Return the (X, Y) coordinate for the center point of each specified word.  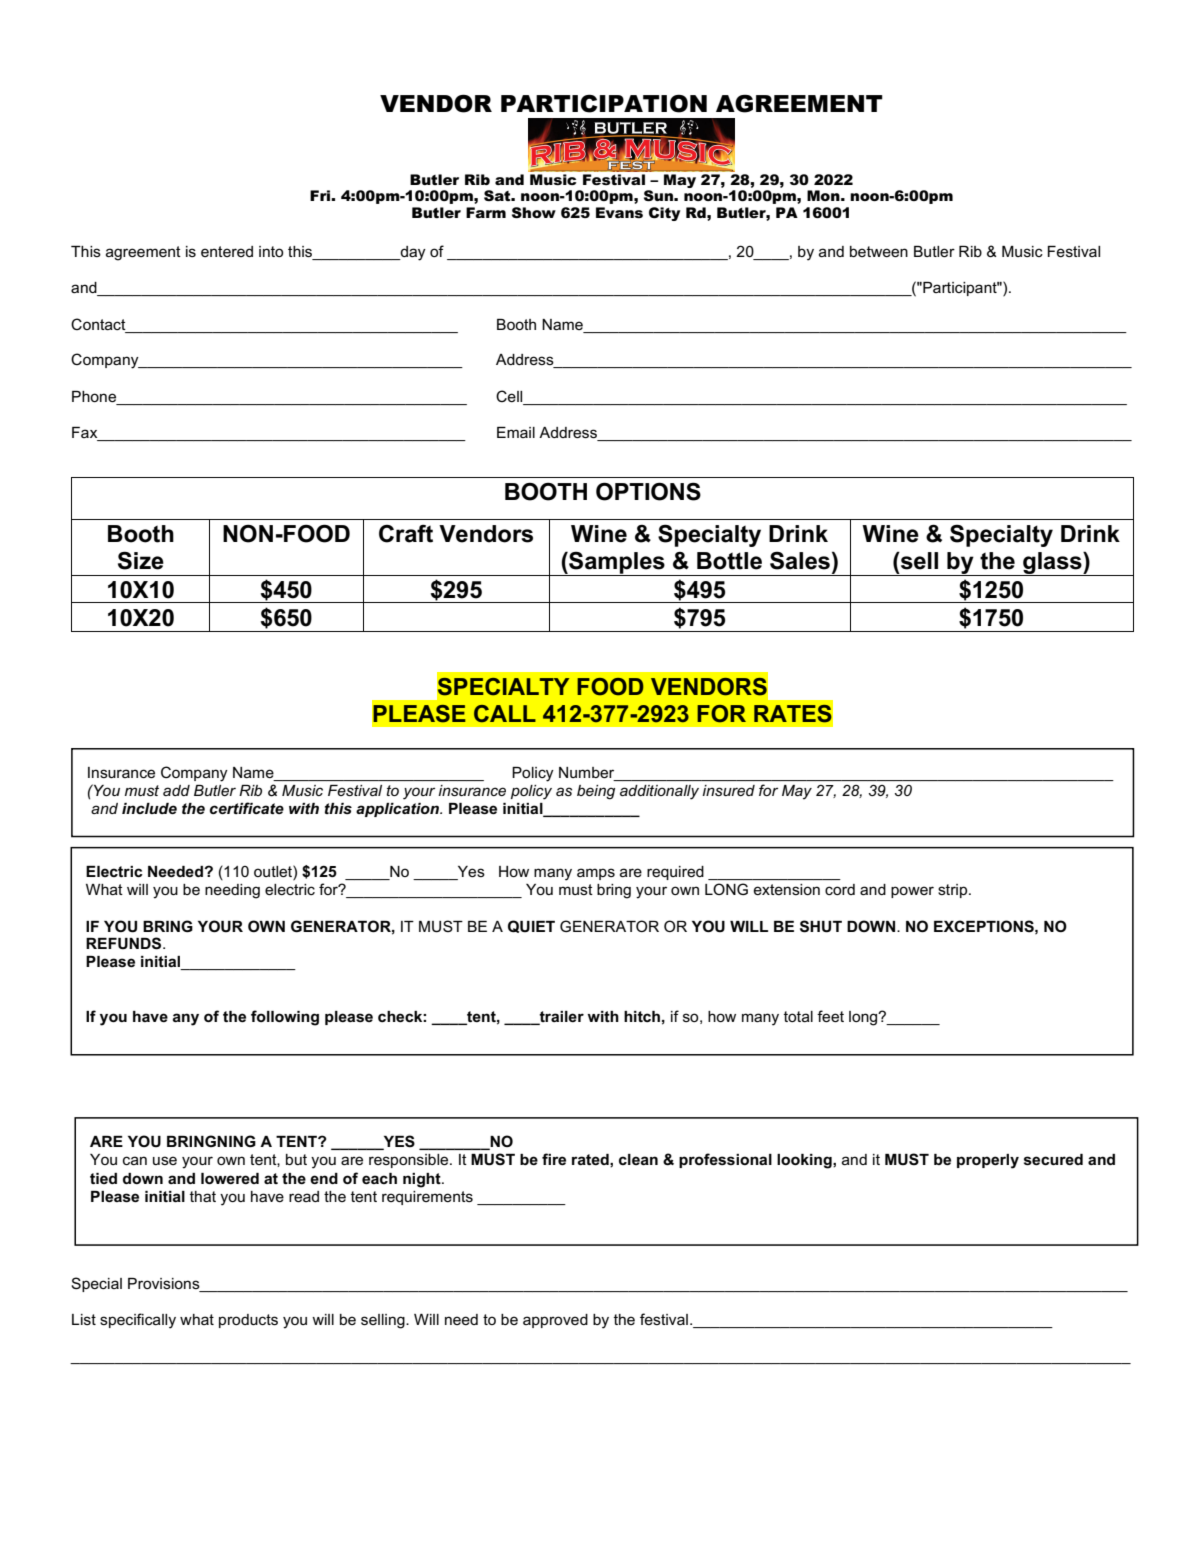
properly (988, 1161)
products (248, 1321)
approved (555, 1321)
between (879, 251)
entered (227, 251)
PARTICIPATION (604, 103)
